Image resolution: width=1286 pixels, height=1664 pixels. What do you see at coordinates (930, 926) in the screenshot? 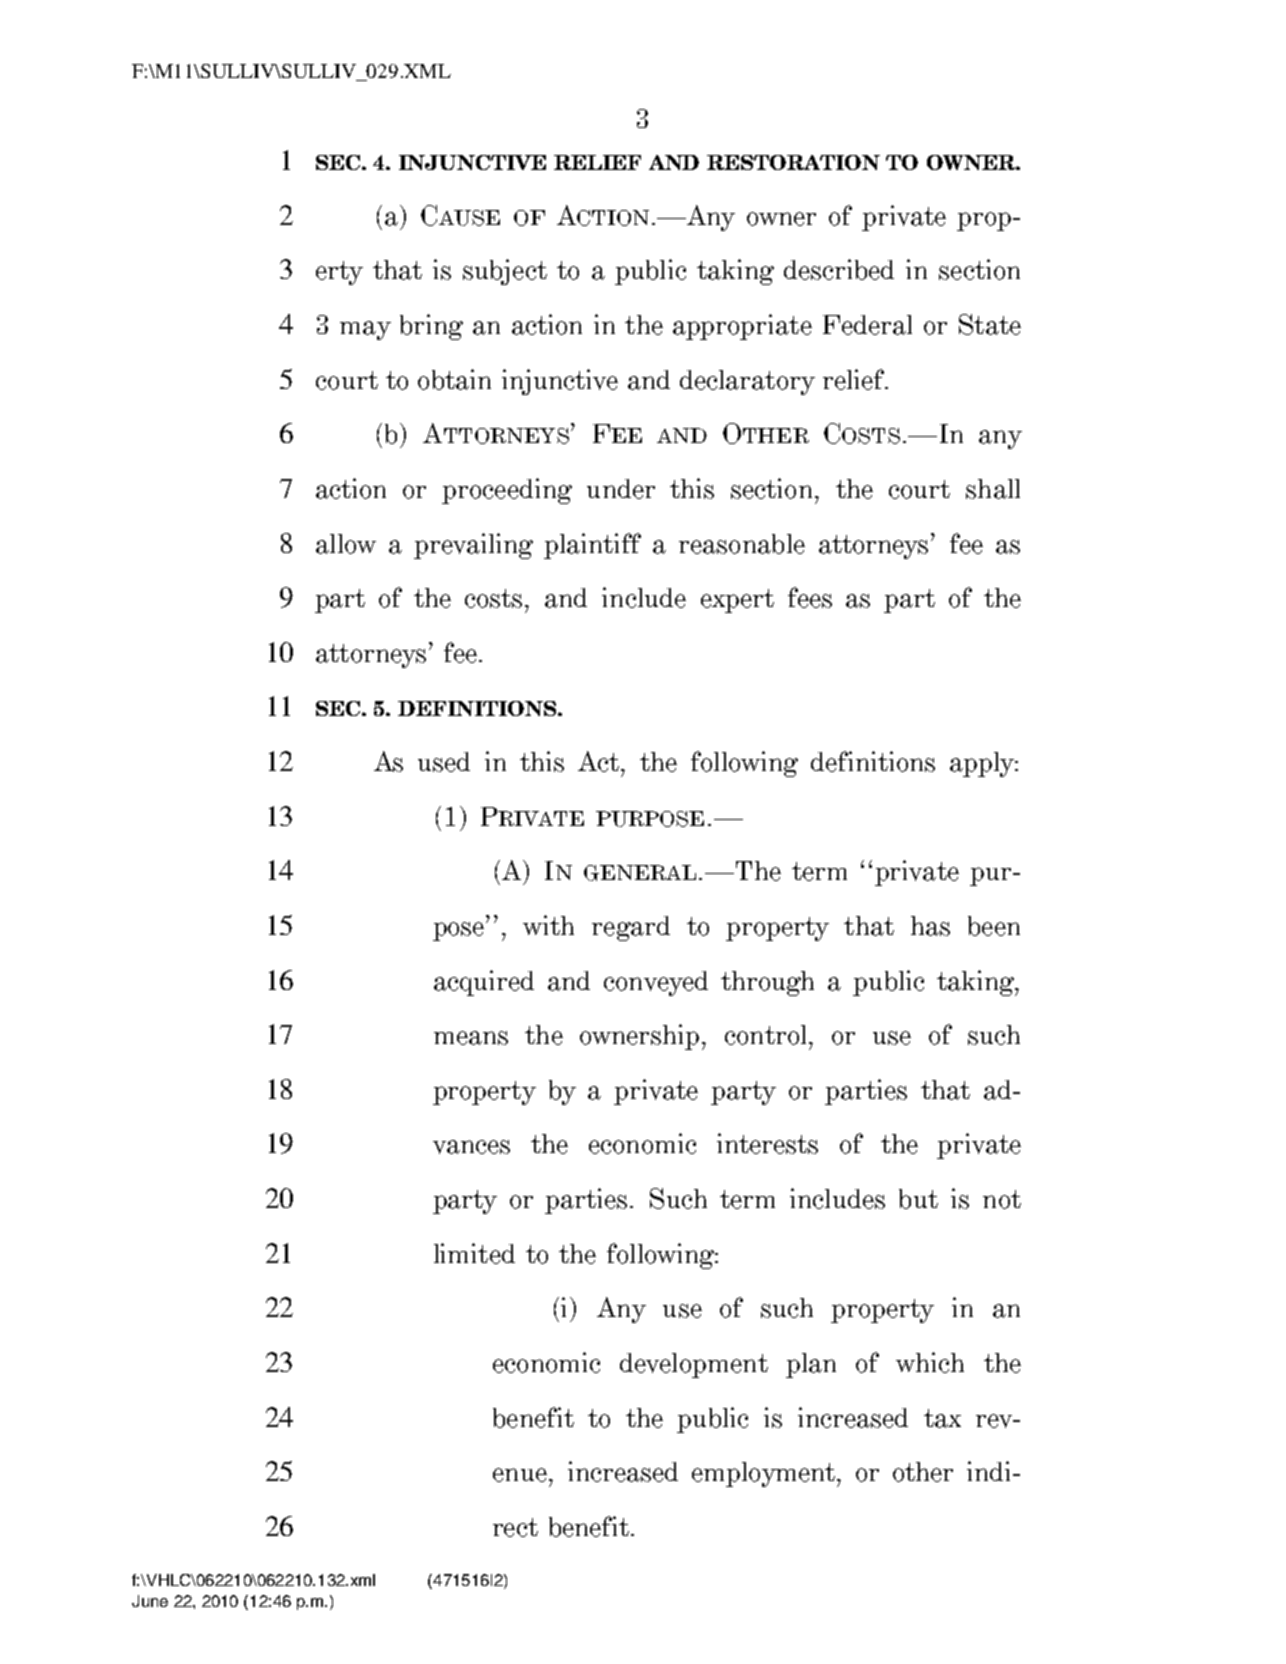
I see `has` at bounding box center [930, 926].
